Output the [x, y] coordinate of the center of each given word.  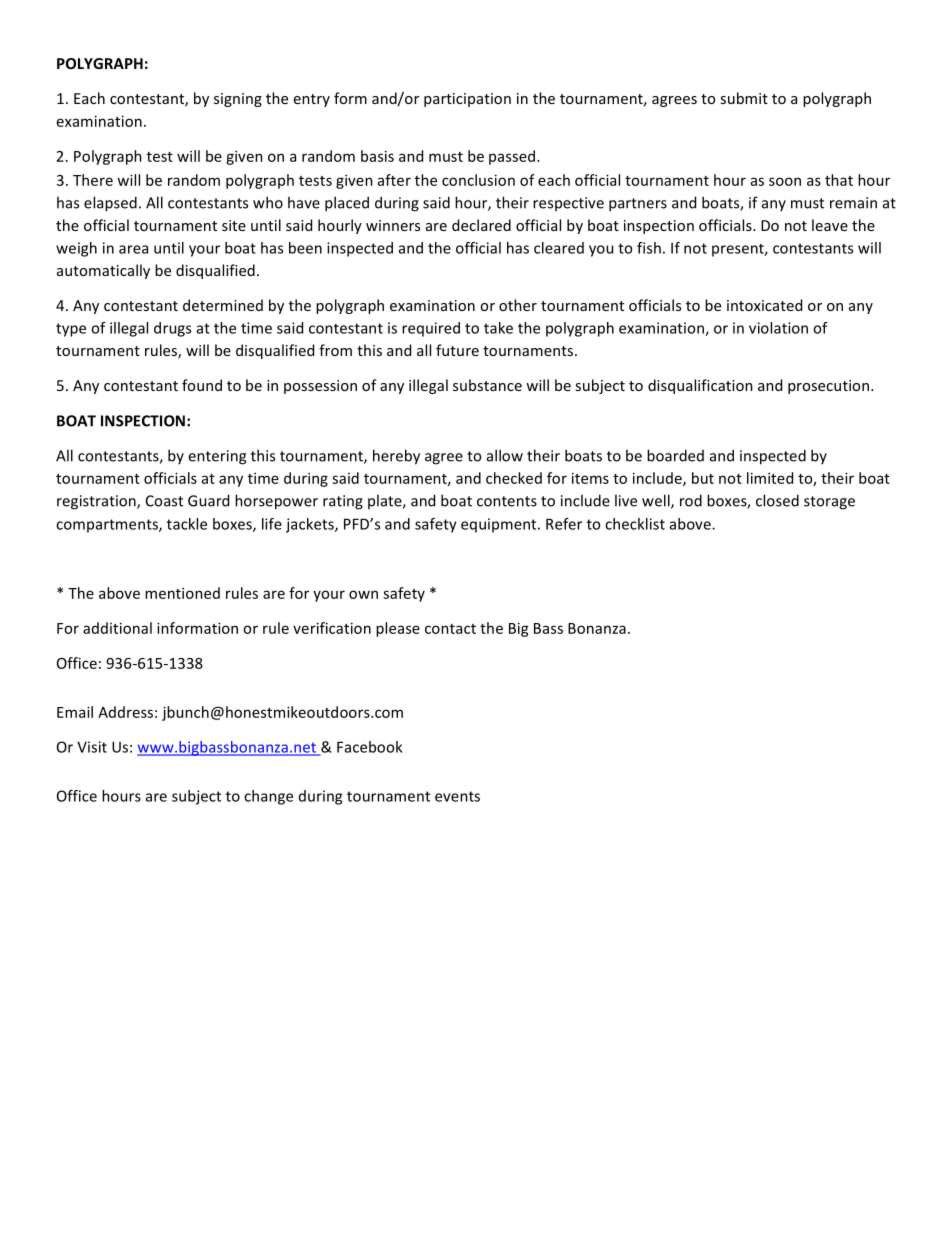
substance [487, 385]
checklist [635, 524]
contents [507, 501]
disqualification [700, 386]
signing [238, 100]
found [202, 385]
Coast [164, 501]
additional [117, 628]
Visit [92, 747]
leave [830, 225]
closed [777, 500]
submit [744, 98]
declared [481, 225]
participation [467, 100]
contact [450, 629]
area [133, 249]
